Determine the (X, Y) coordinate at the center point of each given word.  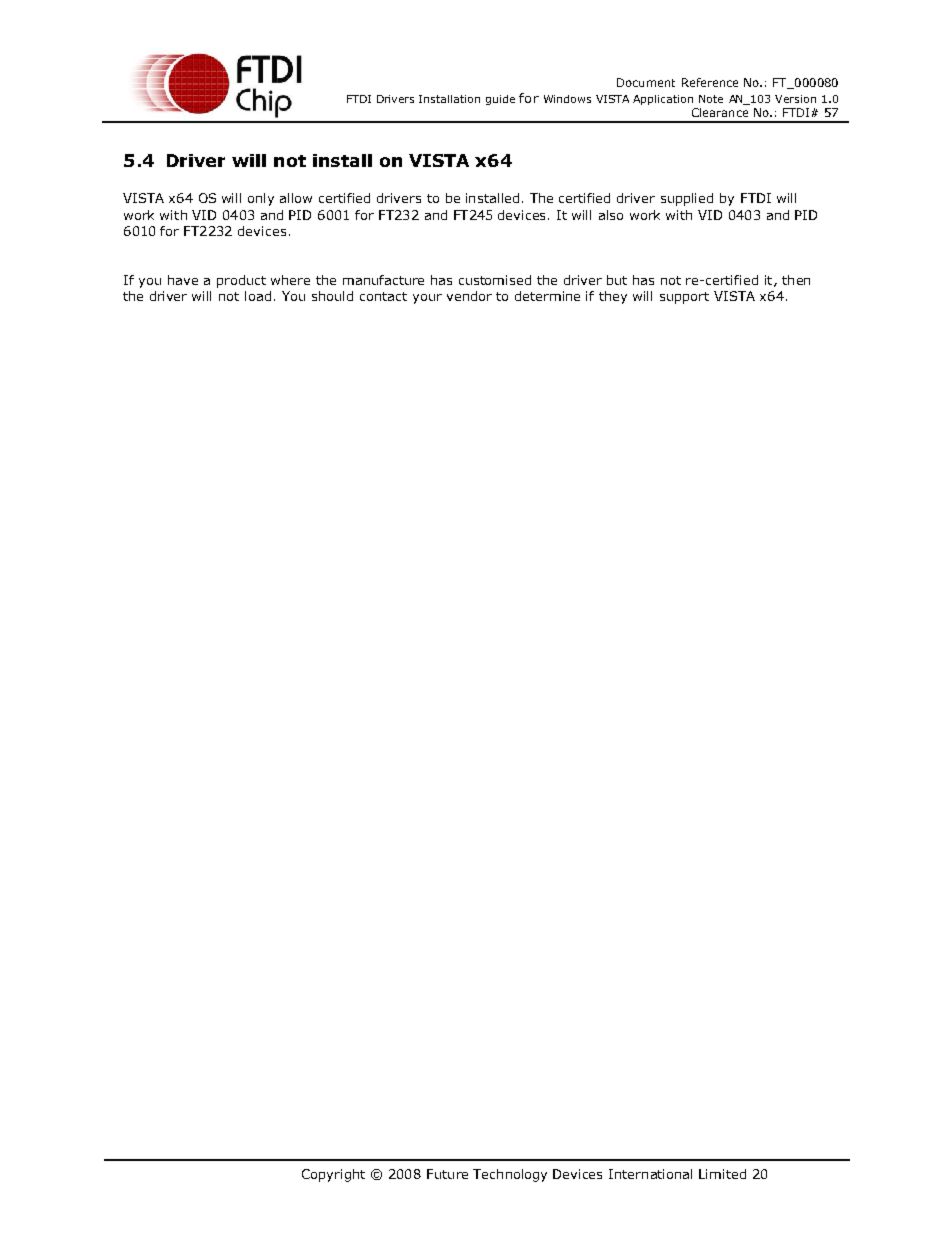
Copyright (333, 1175)
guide (500, 100)
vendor (469, 296)
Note (711, 99)
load (258, 296)
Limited (722, 1174)
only (261, 199)
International (650, 1174)
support (684, 298)
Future (447, 1174)
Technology (510, 1175)
